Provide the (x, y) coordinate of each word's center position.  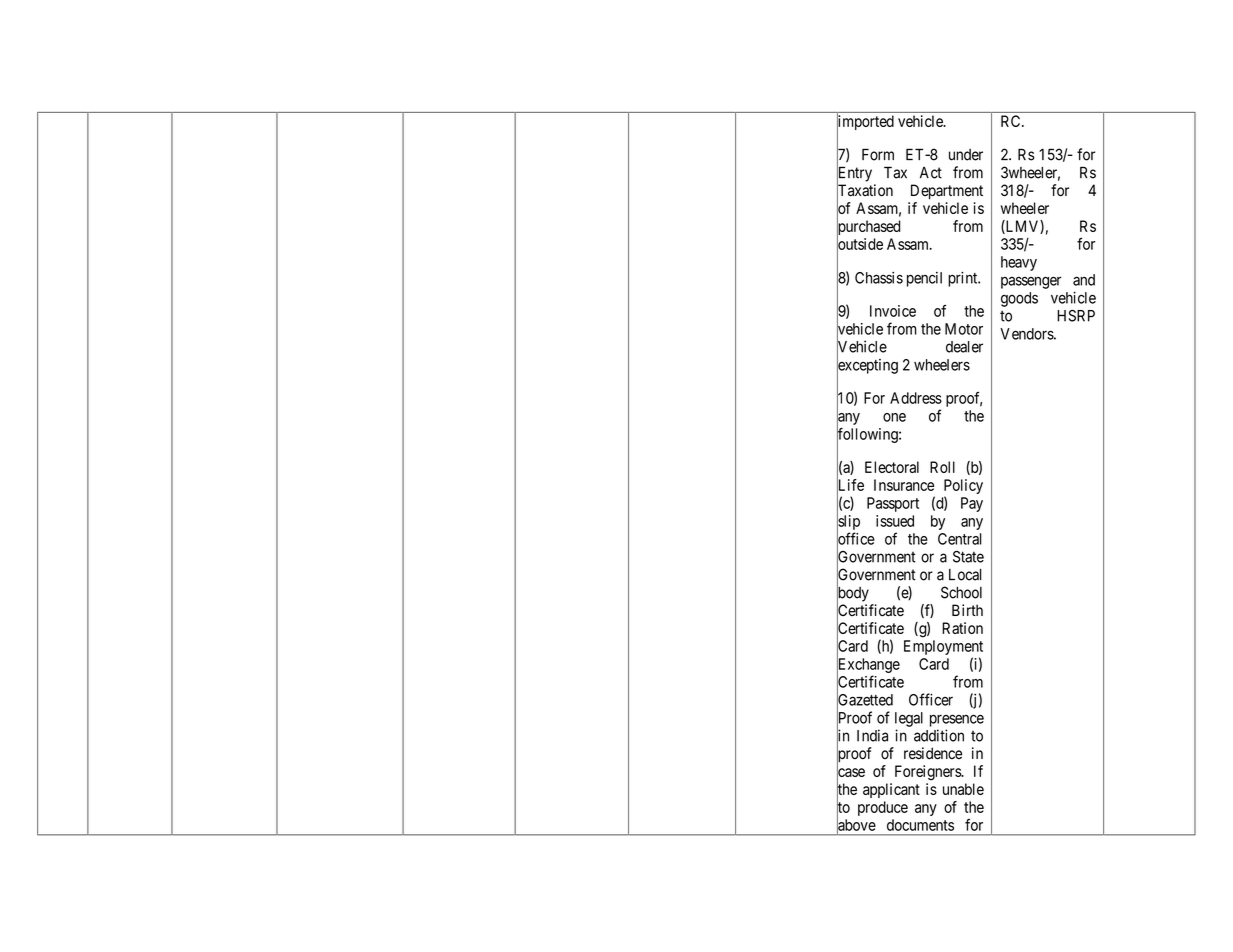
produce (883, 808)
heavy (1019, 263)
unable (963, 789)
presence (957, 720)
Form (878, 154)
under (966, 155)
